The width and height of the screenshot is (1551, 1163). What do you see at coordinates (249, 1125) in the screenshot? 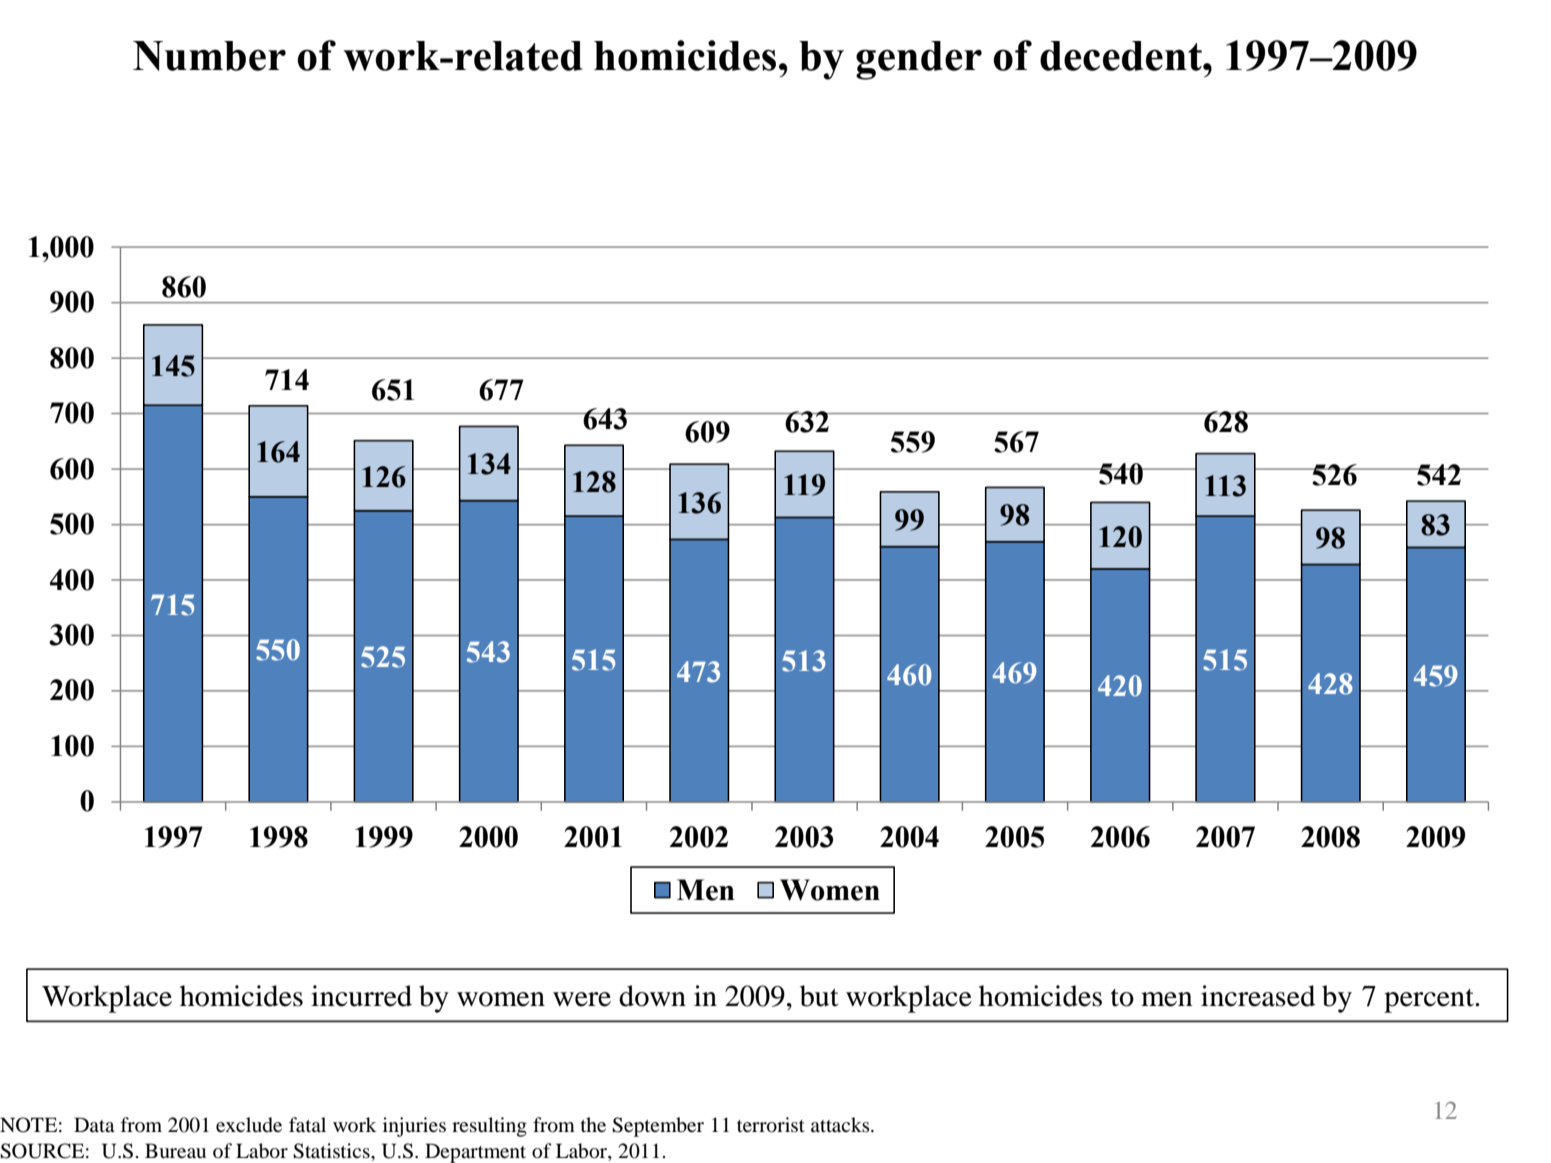
I see `exclude` at bounding box center [249, 1125].
